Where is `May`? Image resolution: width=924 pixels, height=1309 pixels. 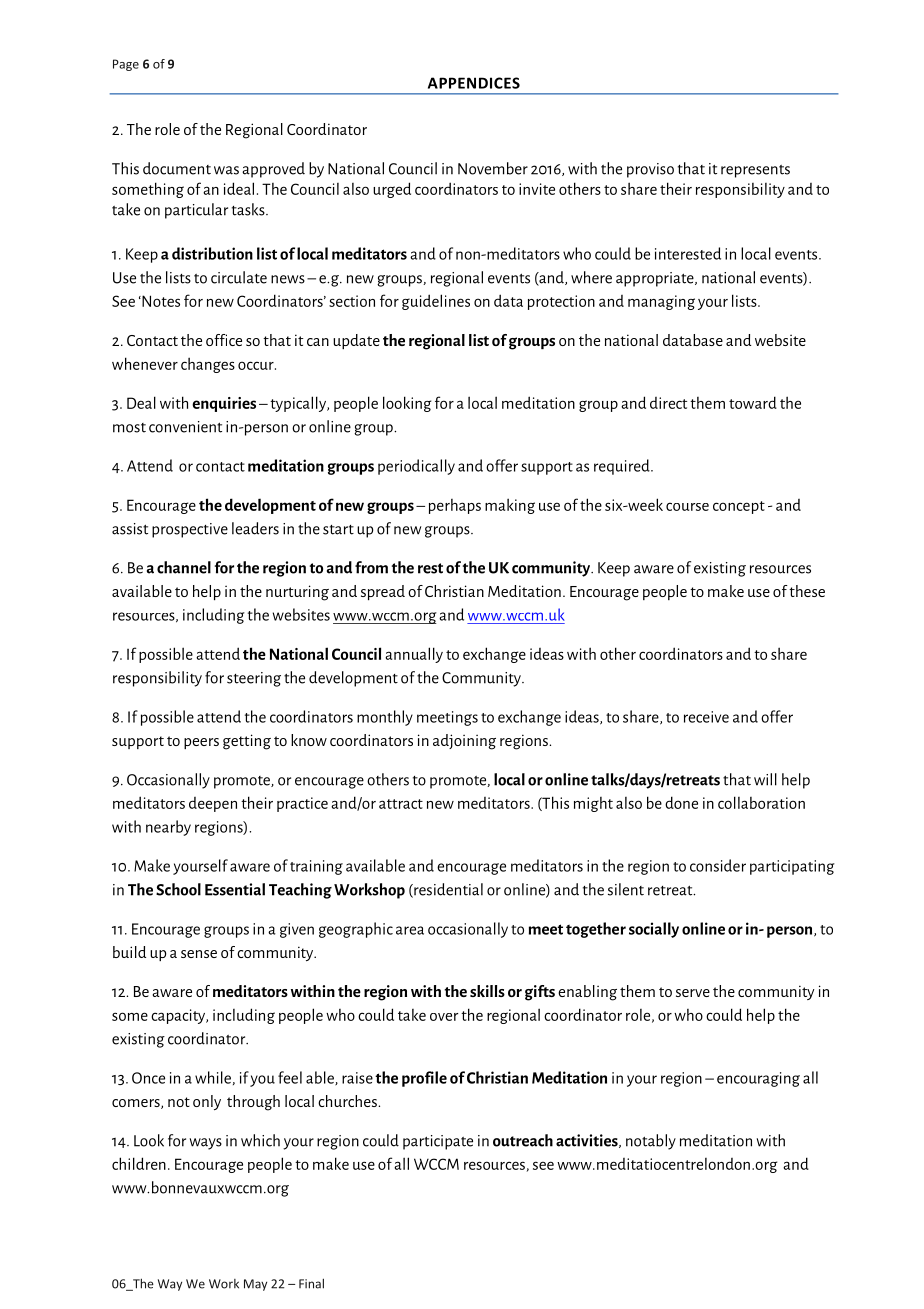 May is located at coordinates (255, 1285).
